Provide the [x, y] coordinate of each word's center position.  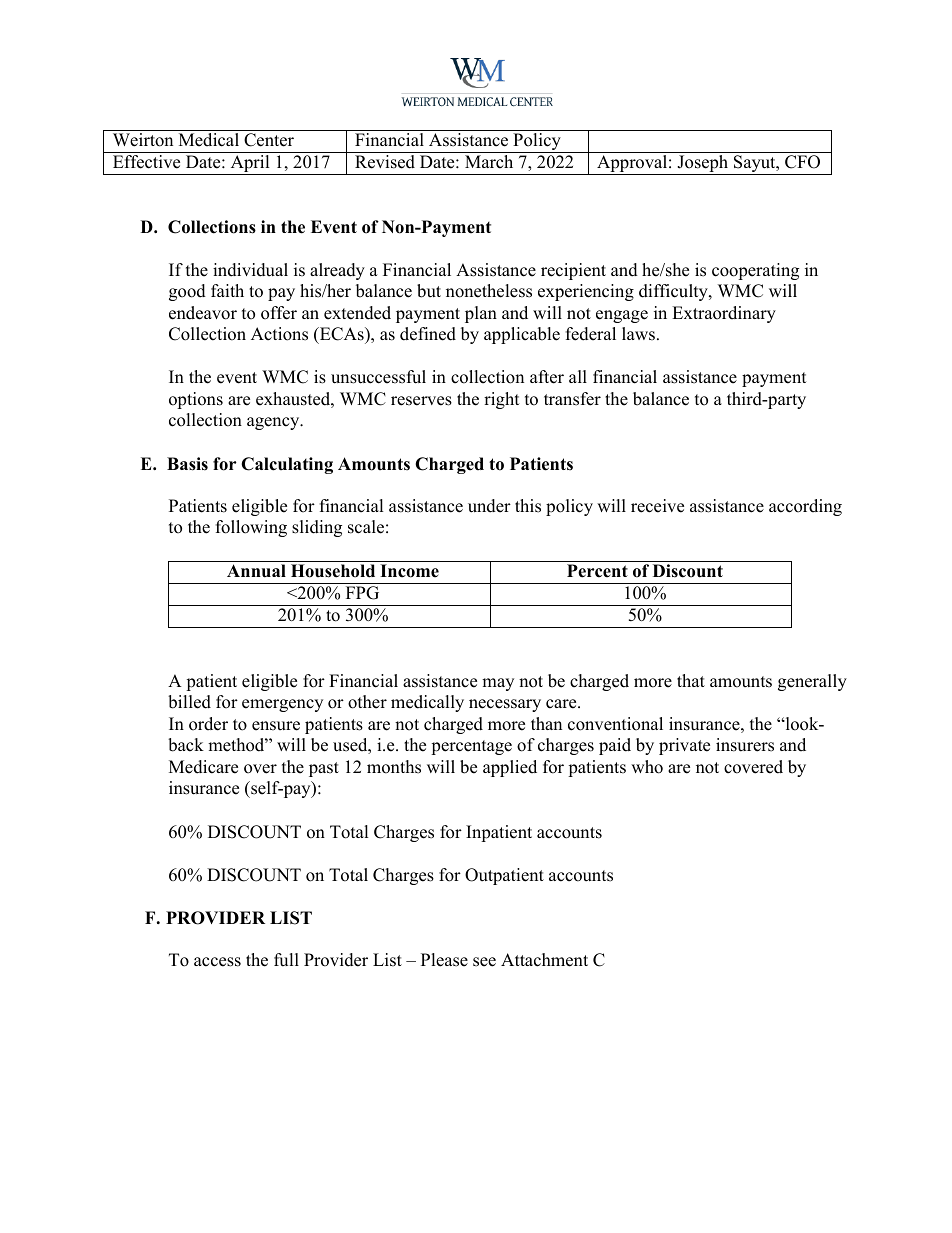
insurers [745, 745]
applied [510, 768]
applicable [522, 335]
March [489, 162]
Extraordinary [724, 314]
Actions [279, 334]
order [208, 724]
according [805, 507]
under [489, 506]
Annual [256, 571]
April [250, 165]
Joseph [703, 165]
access [217, 962]
